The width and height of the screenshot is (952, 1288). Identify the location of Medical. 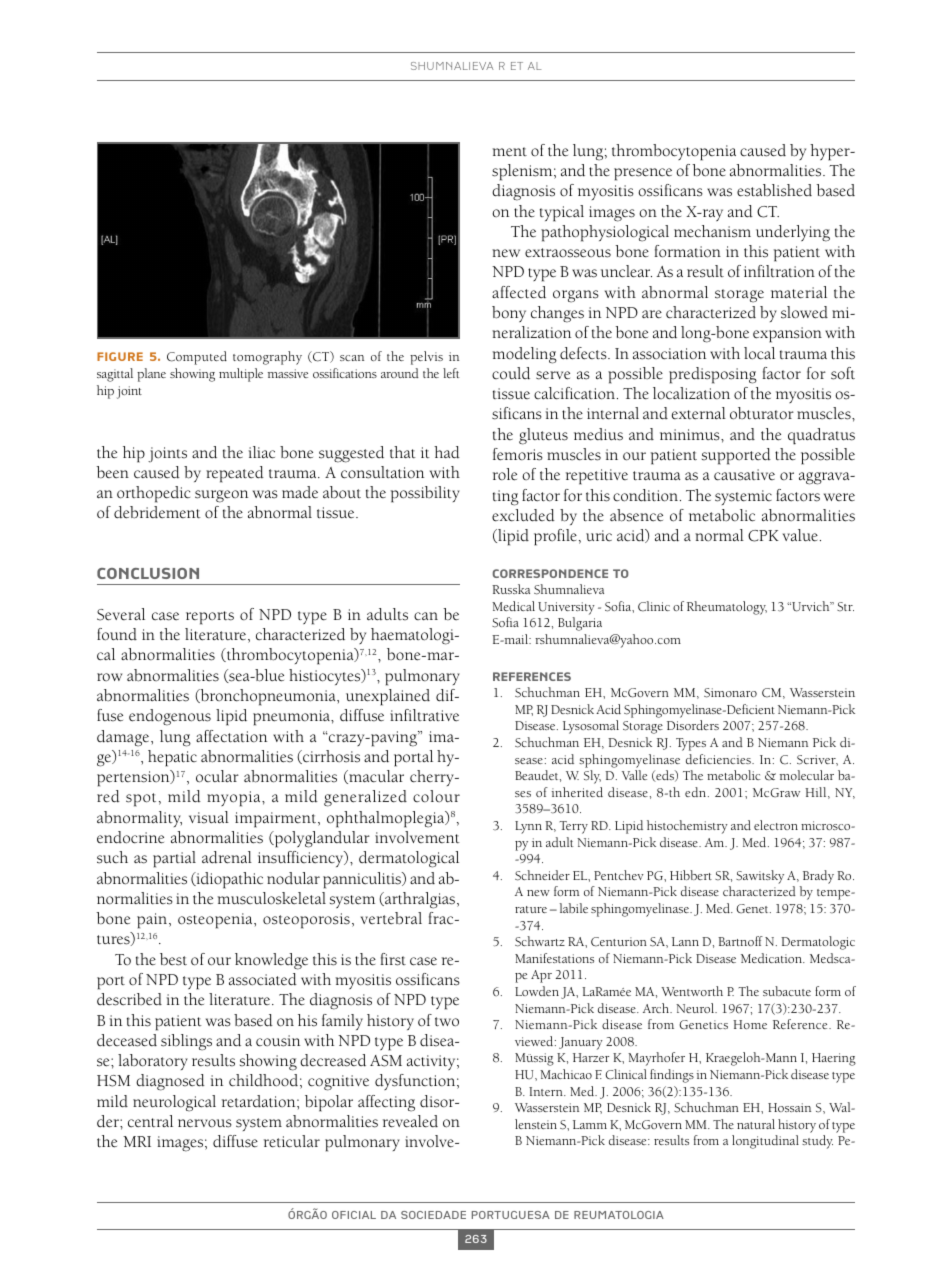
(513, 606).
